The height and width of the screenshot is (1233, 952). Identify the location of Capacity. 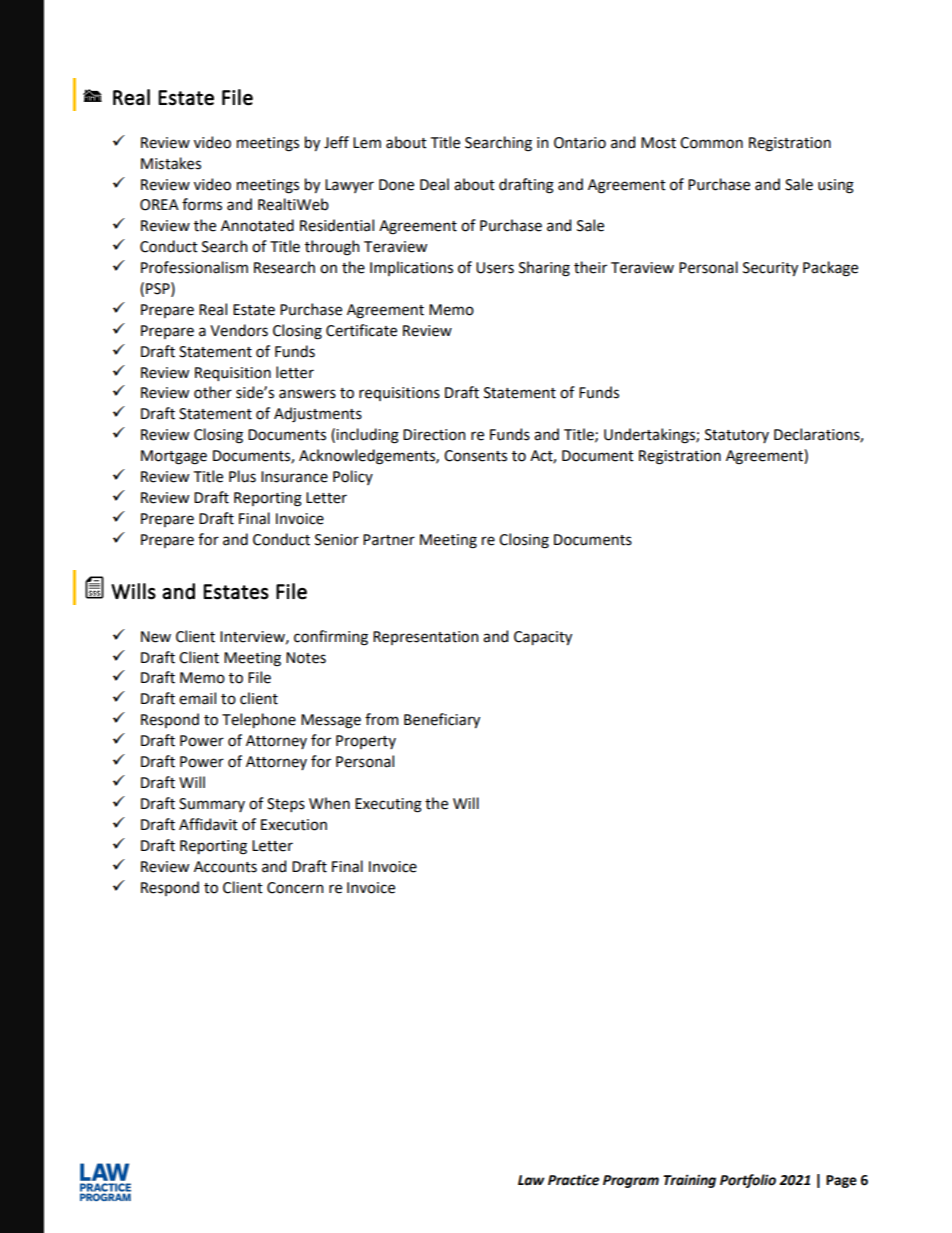
(543, 638).
